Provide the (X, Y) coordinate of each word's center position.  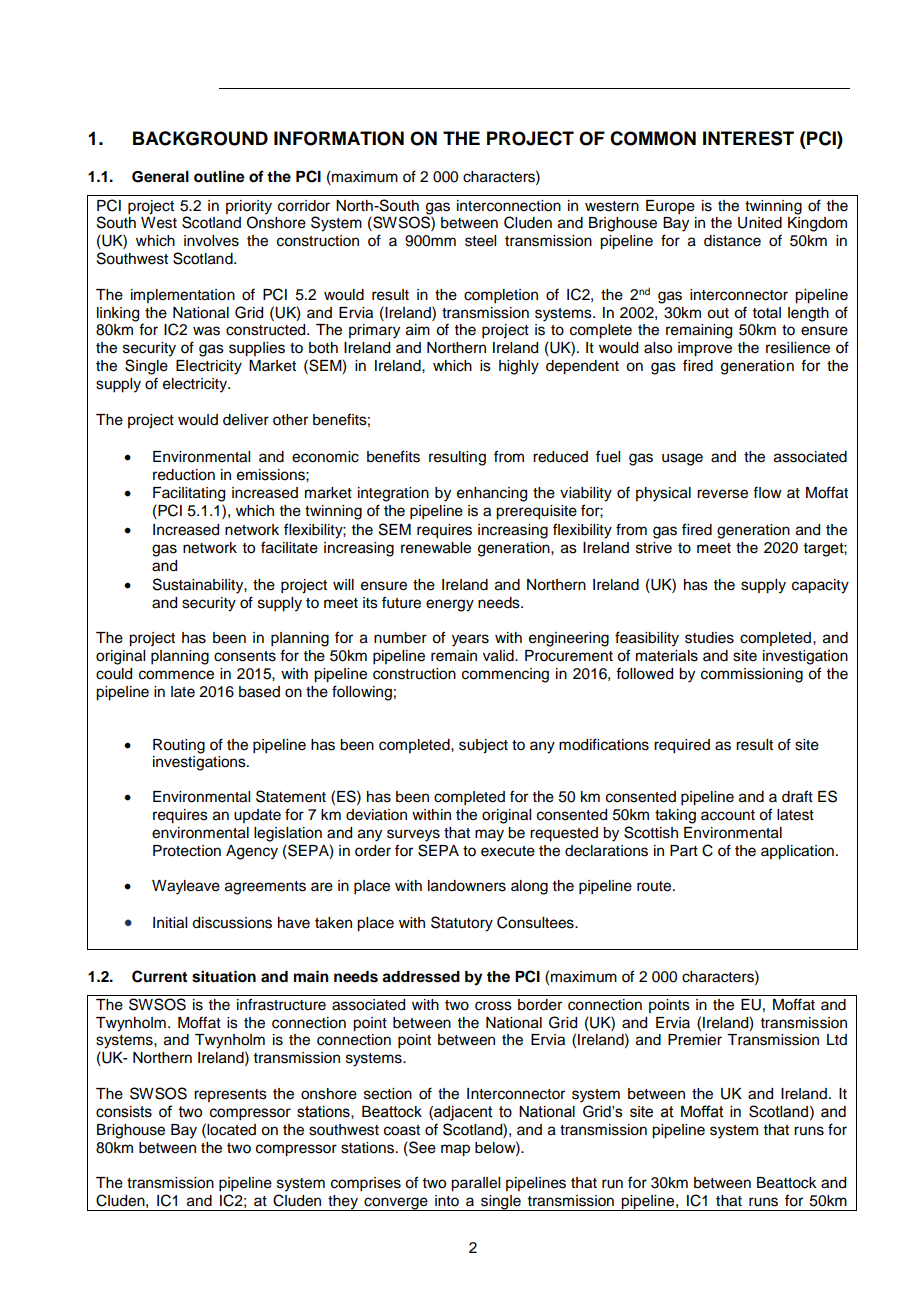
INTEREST (748, 138)
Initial (170, 923)
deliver (246, 420)
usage (682, 459)
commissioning (752, 675)
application (797, 852)
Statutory (462, 924)
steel (480, 241)
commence (176, 675)
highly (519, 367)
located (231, 1130)
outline (219, 176)
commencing (505, 675)
